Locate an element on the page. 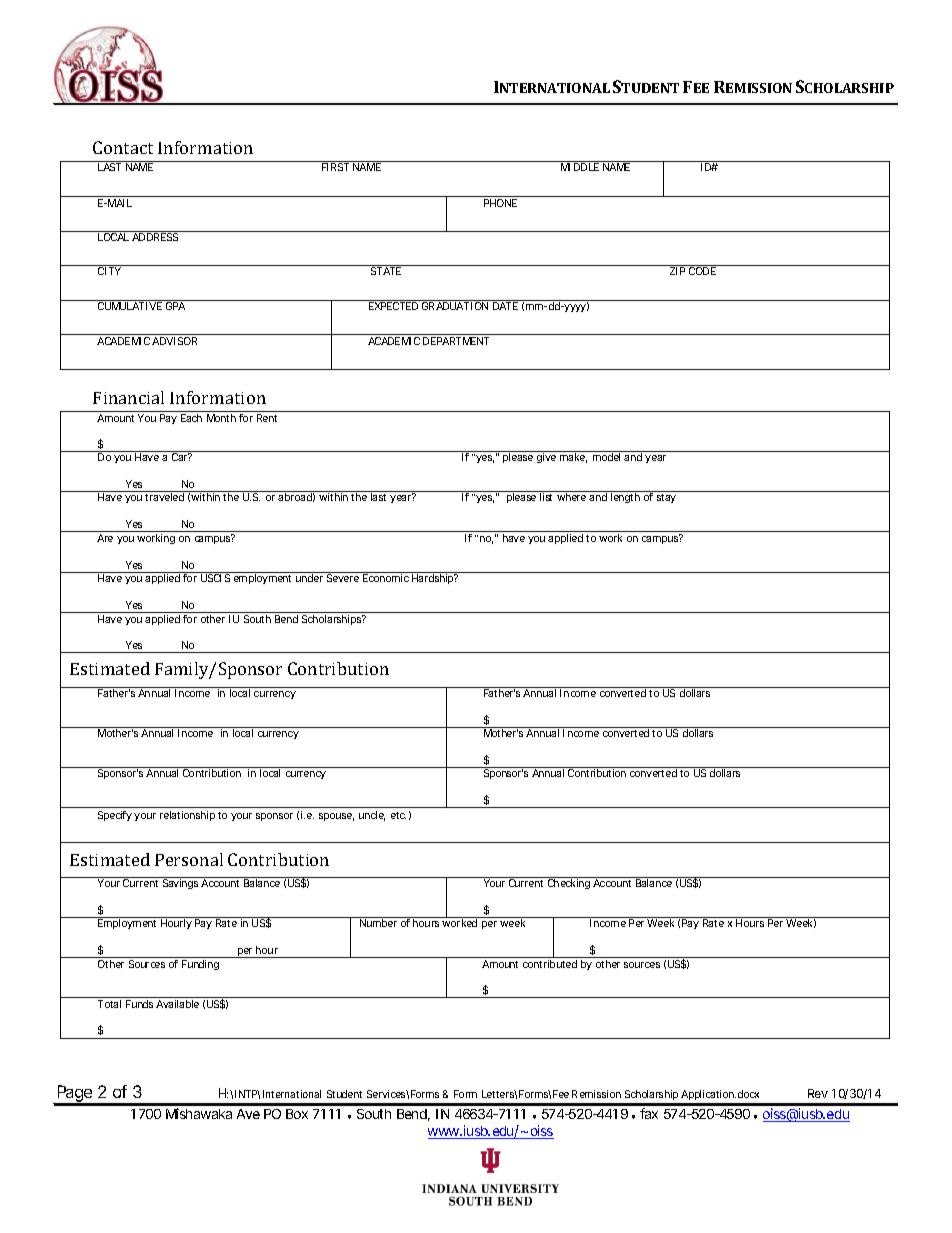  etc is located at coordinates (398, 815).
